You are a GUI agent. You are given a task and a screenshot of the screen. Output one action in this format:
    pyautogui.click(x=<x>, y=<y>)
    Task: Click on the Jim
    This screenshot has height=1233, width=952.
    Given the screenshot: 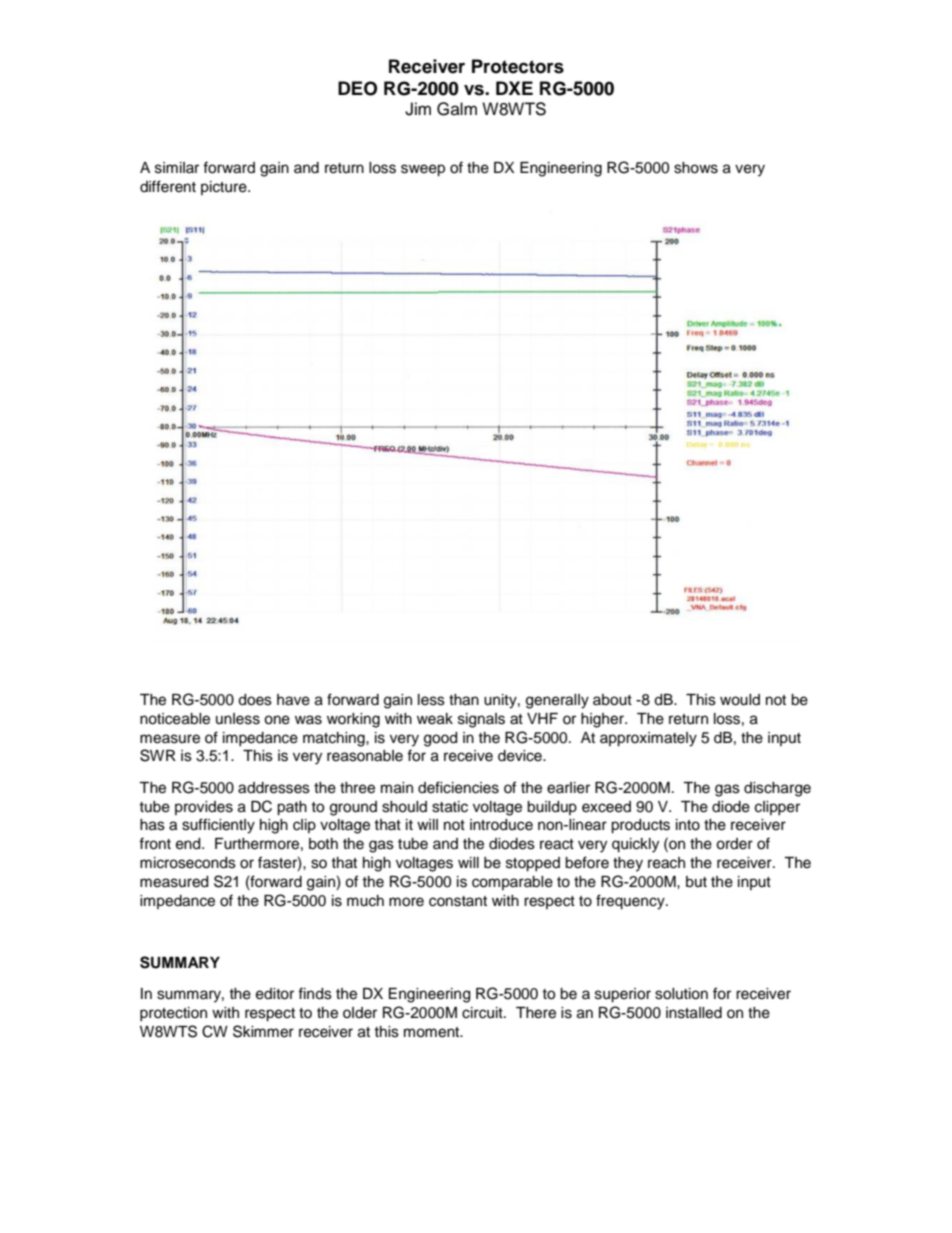 What is the action you would take?
    pyautogui.click(x=418, y=109)
